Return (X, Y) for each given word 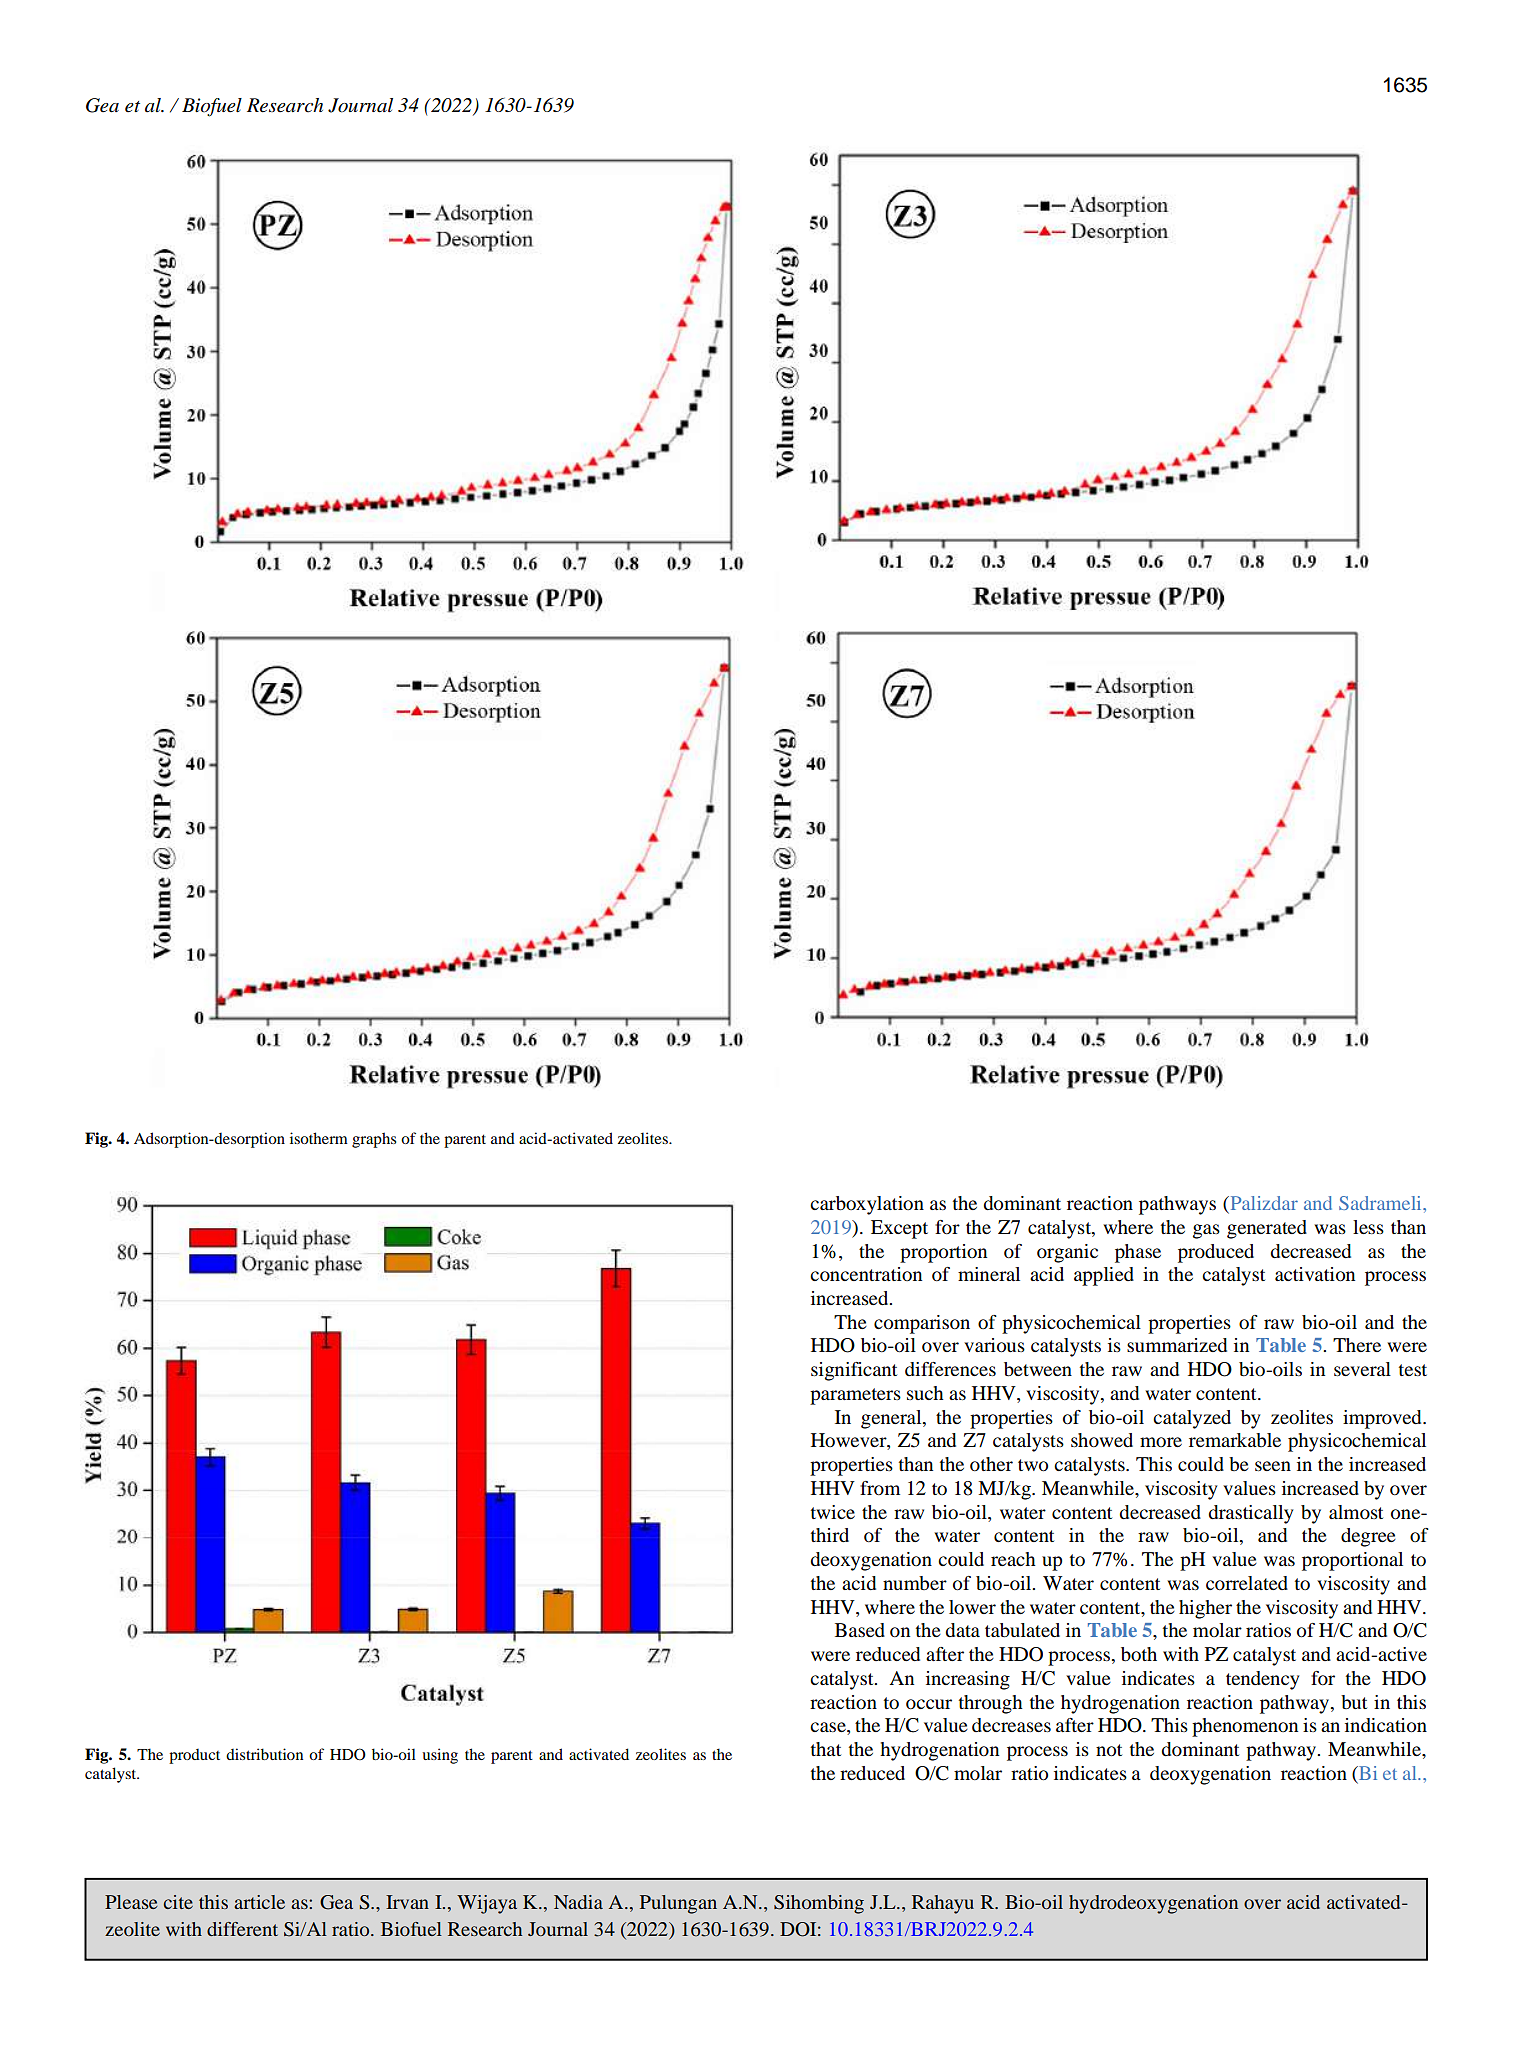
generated (1267, 1229)
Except (899, 1229)
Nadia (578, 1902)
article (259, 1902)
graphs (374, 1140)
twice (832, 1512)
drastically (1251, 1514)
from (880, 1488)
